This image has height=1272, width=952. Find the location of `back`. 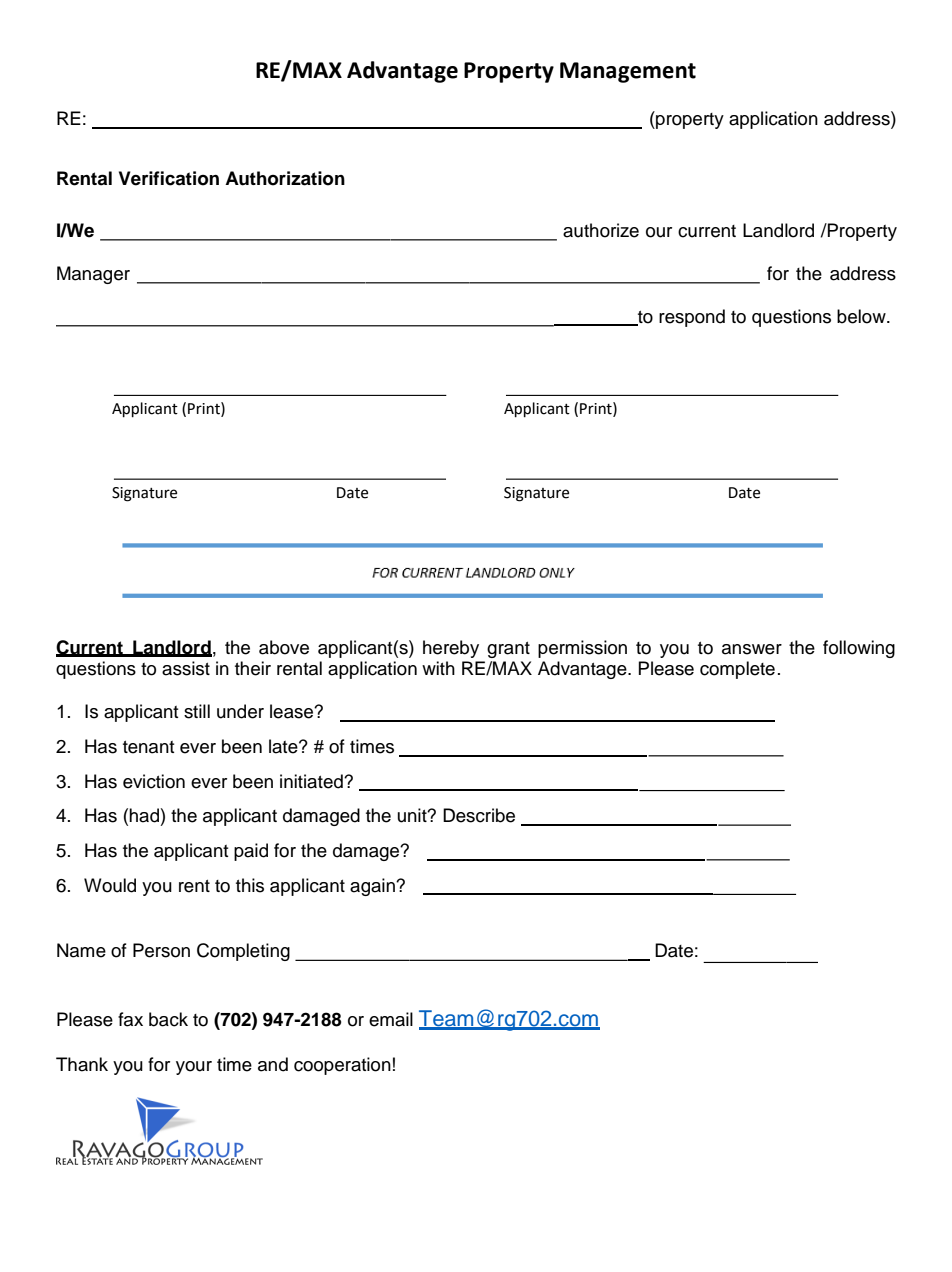

back is located at coordinates (168, 1019).
